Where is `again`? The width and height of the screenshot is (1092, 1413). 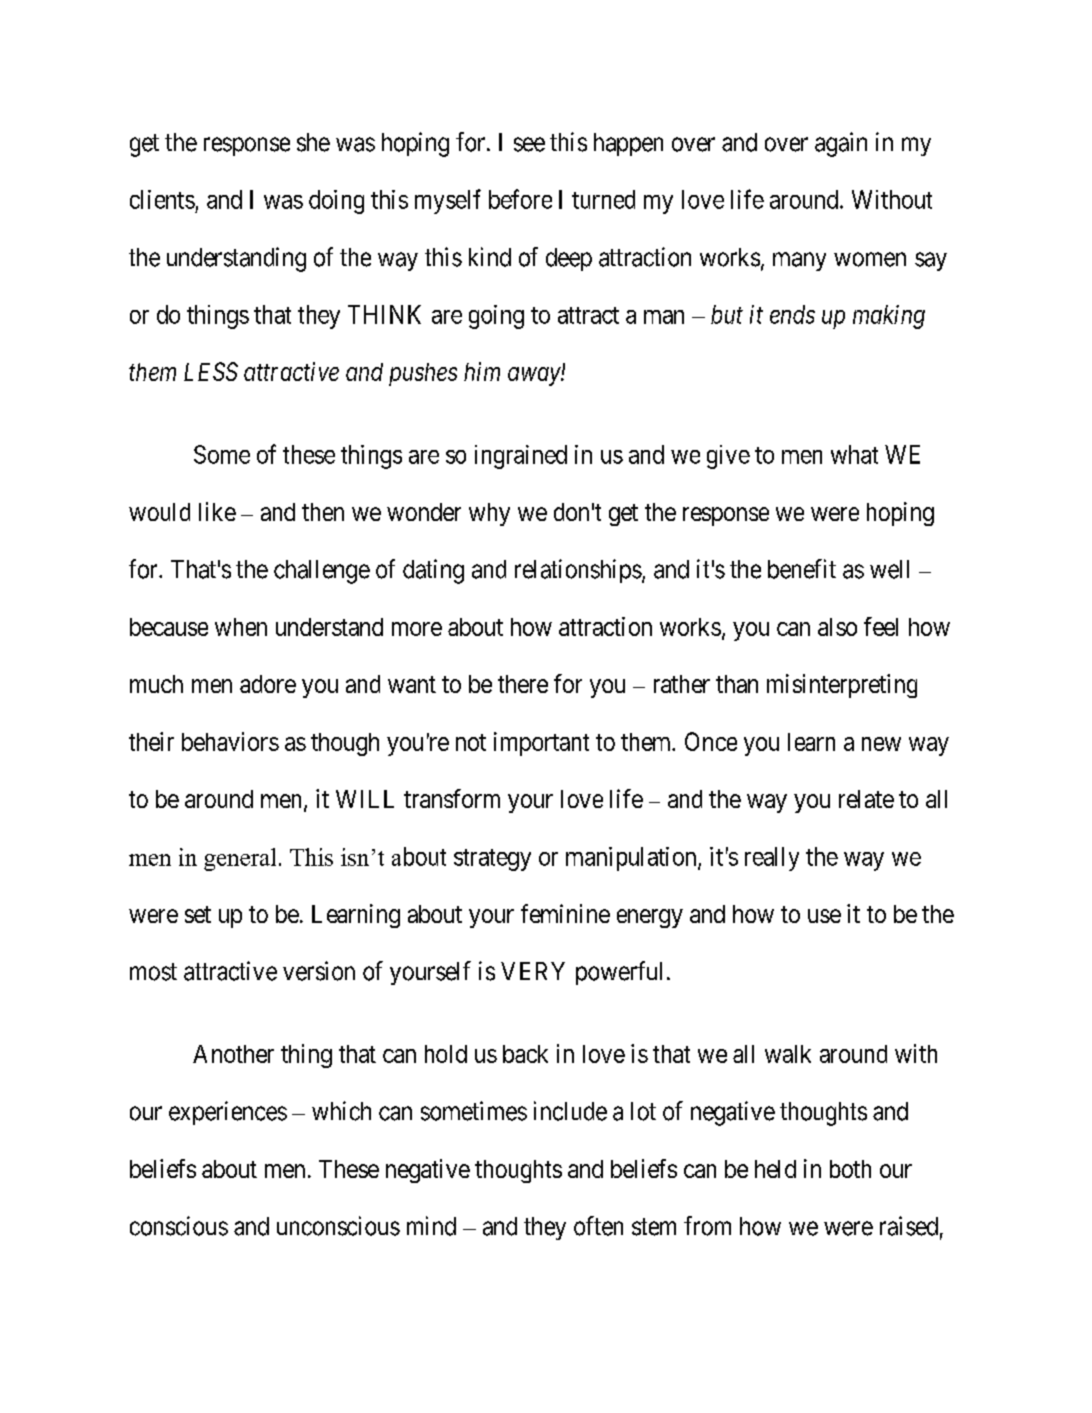
again is located at coordinates (841, 144).
